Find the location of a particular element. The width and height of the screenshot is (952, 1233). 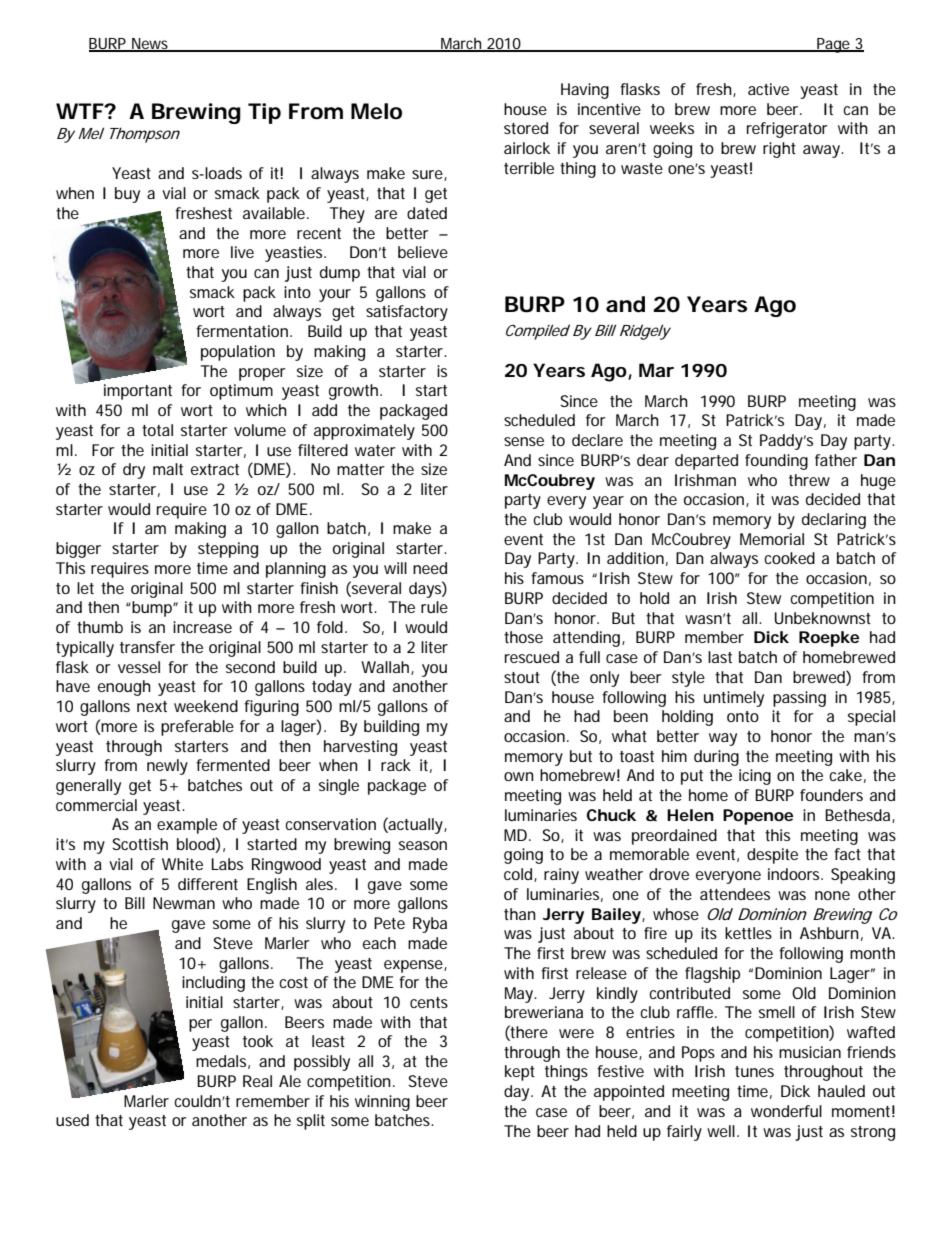

kept is located at coordinates (520, 1073).
